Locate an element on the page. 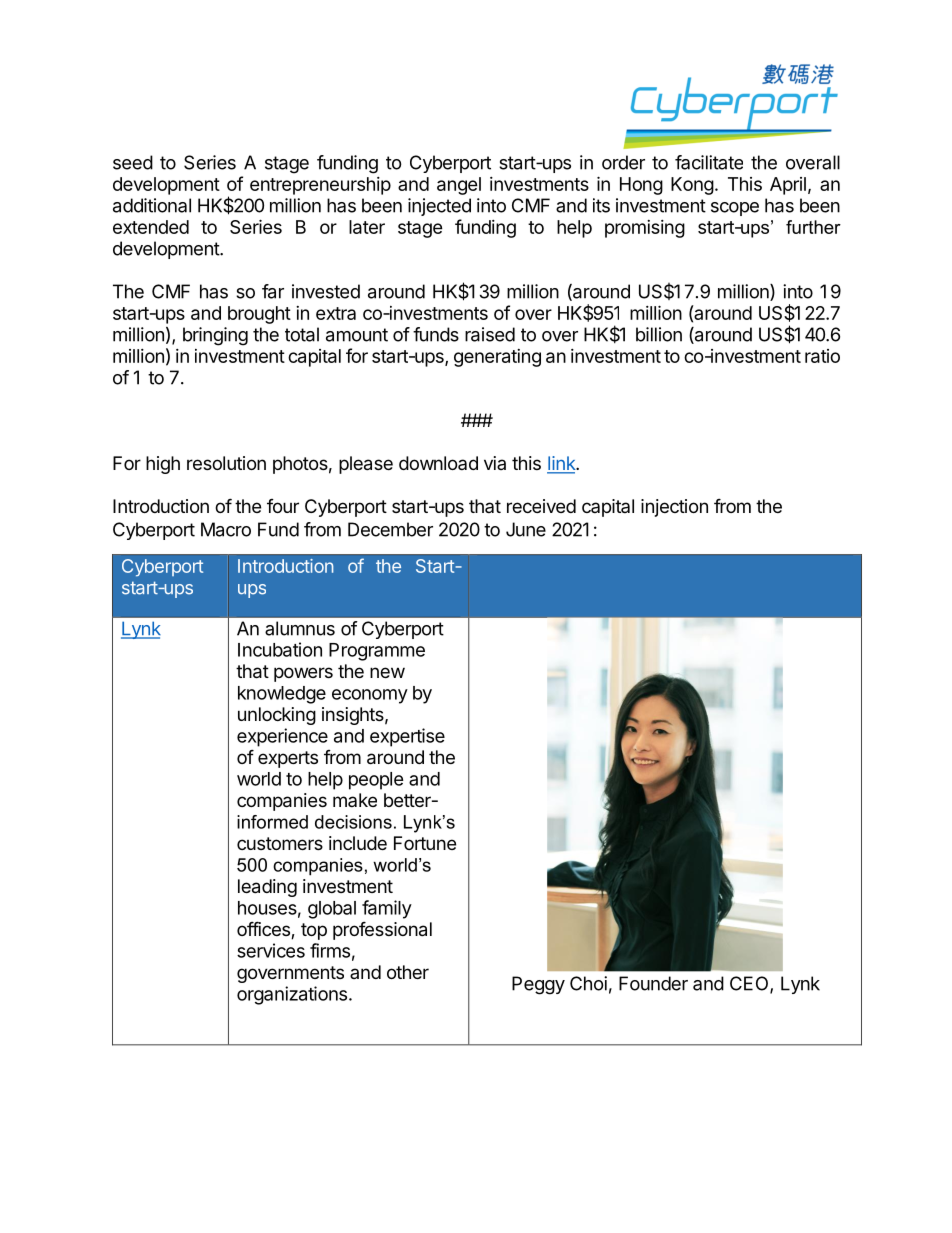 This image has width=952, height=1233. injection is located at coordinates (674, 508).
